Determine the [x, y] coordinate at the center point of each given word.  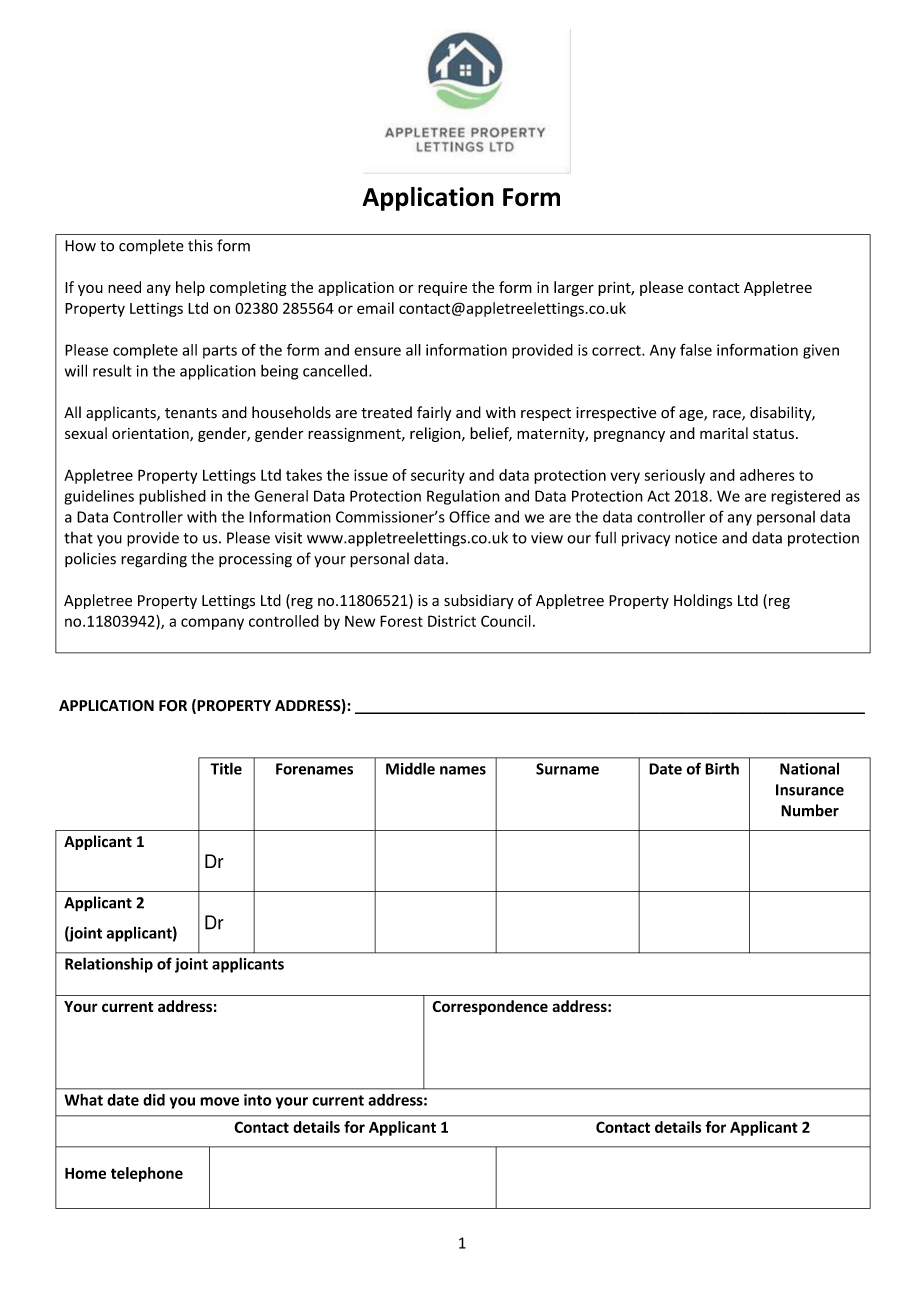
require [442, 289]
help [190, 288]
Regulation [463, 497]
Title [226, 768]
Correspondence [490, 1007]
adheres [767, 475]
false [696, 350]
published [172, 497]
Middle [410, 768]
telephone [147, 1174]
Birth [722, 768]
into [258, 1100]
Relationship [109, 965]
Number [810, 810]
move [219, 1101]
